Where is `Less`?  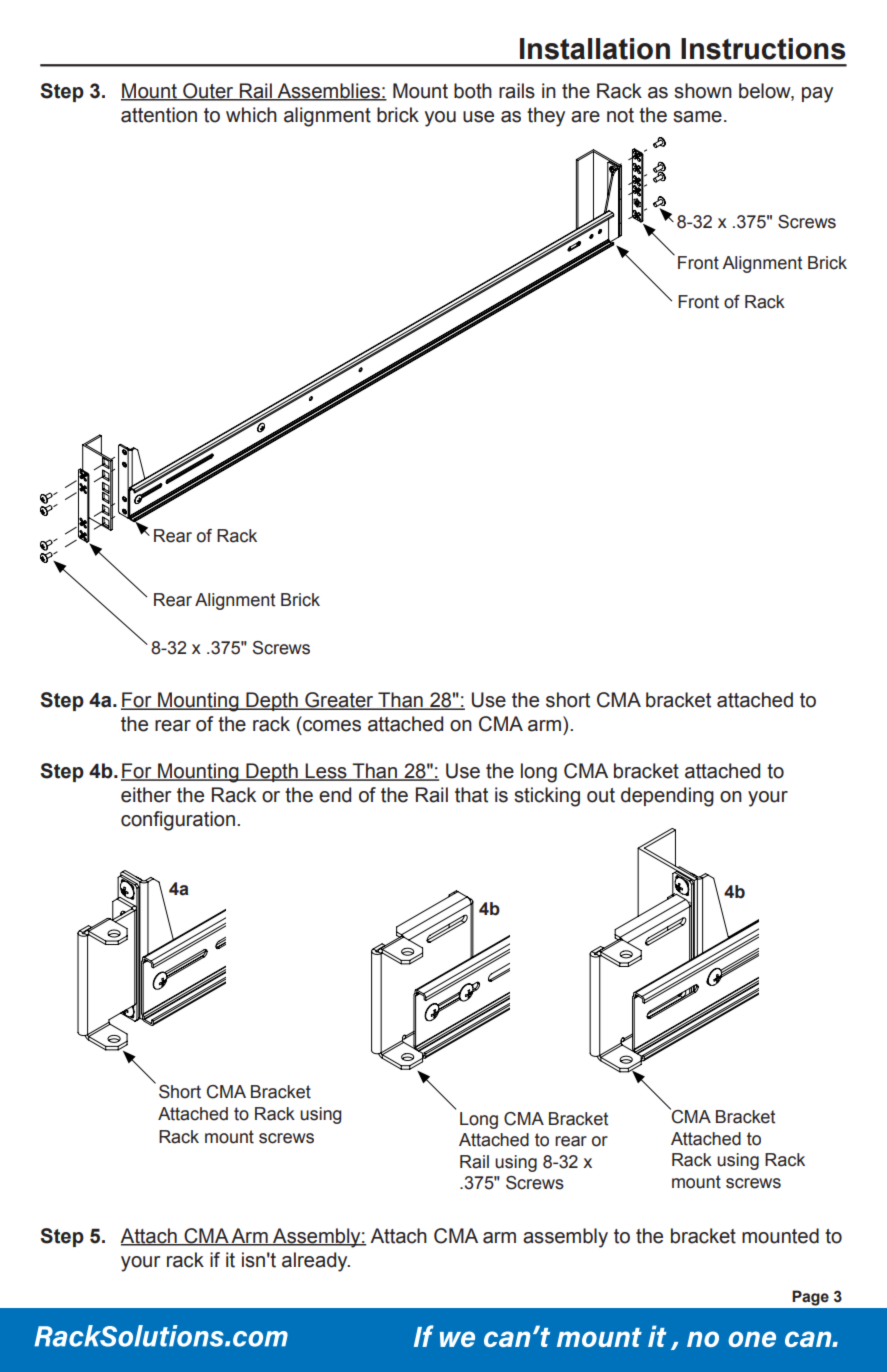
Less is located at coordinates (326, 772).
